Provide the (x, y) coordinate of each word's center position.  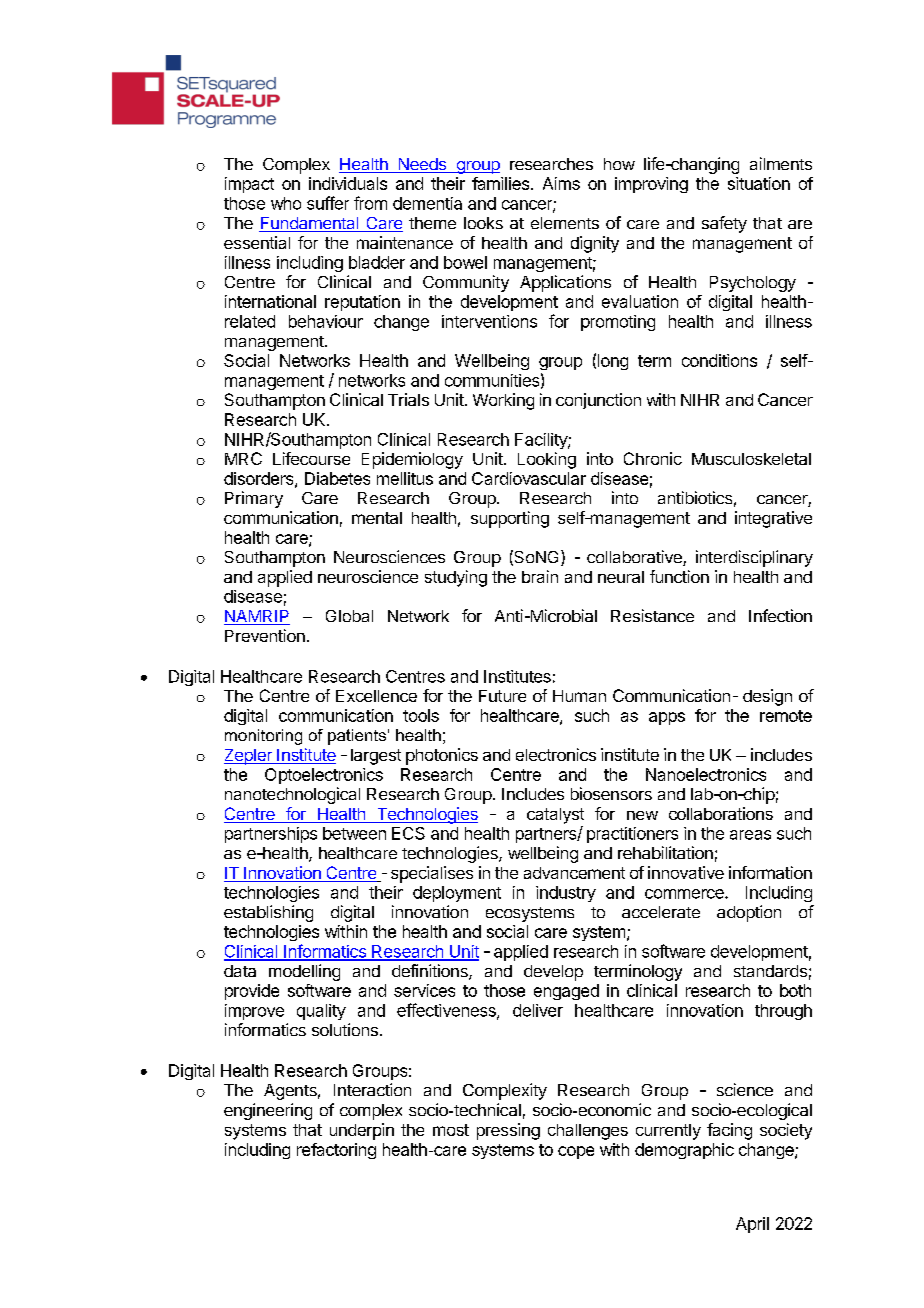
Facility (542, 441)
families (500, 183)
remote (786, 716)
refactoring (336, 1151)
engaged (566, 992)
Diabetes (337, 478)
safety (724, 224)
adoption (749, 913)
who (286, 203)
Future (502, 696)
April (752, 1225)
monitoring (263, 737)
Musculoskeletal (751, 459)
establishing (268, 913)
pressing (508, 1131)
